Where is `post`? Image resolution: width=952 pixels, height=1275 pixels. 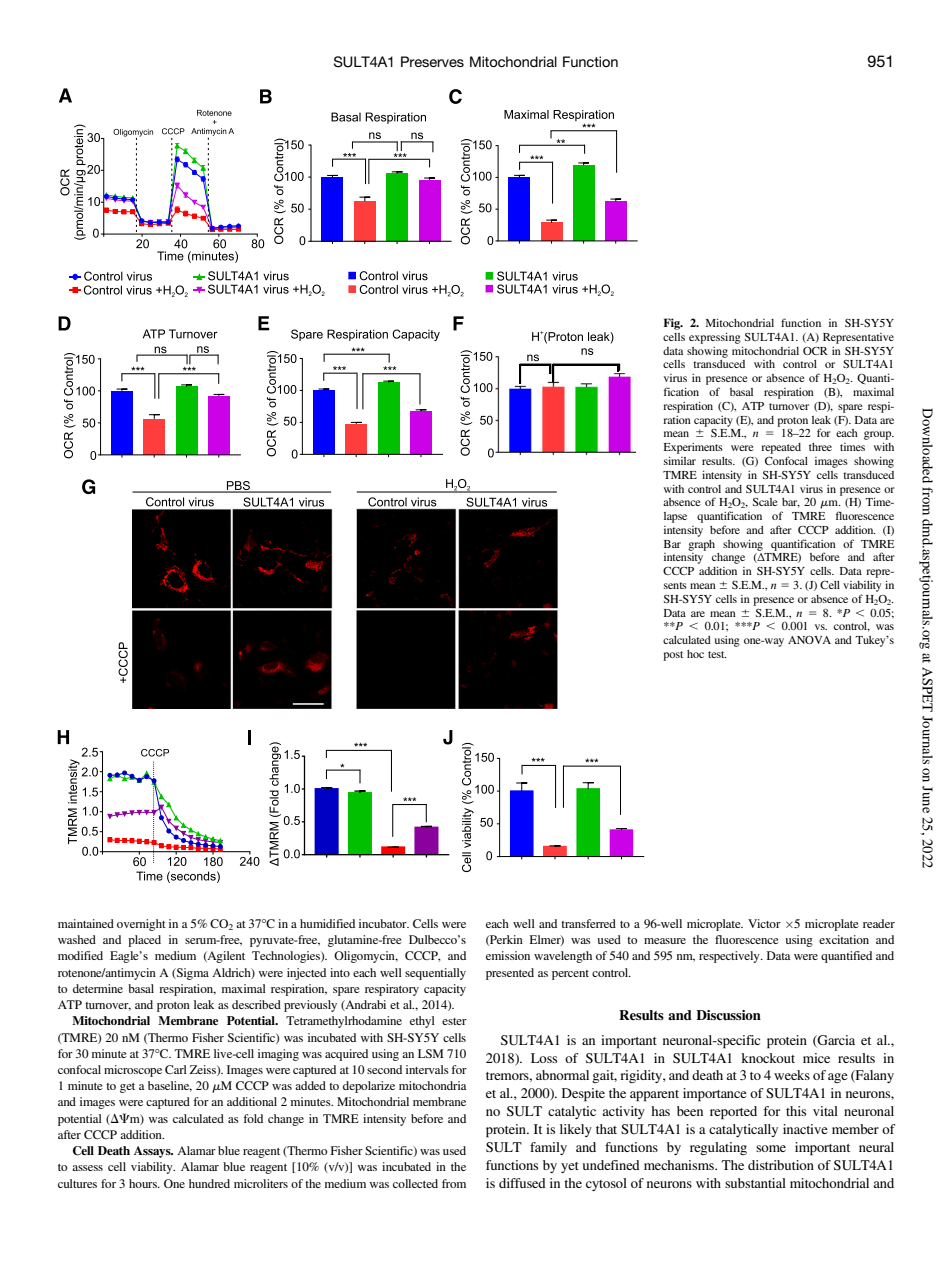
post is located at coordinates (673, 656).
